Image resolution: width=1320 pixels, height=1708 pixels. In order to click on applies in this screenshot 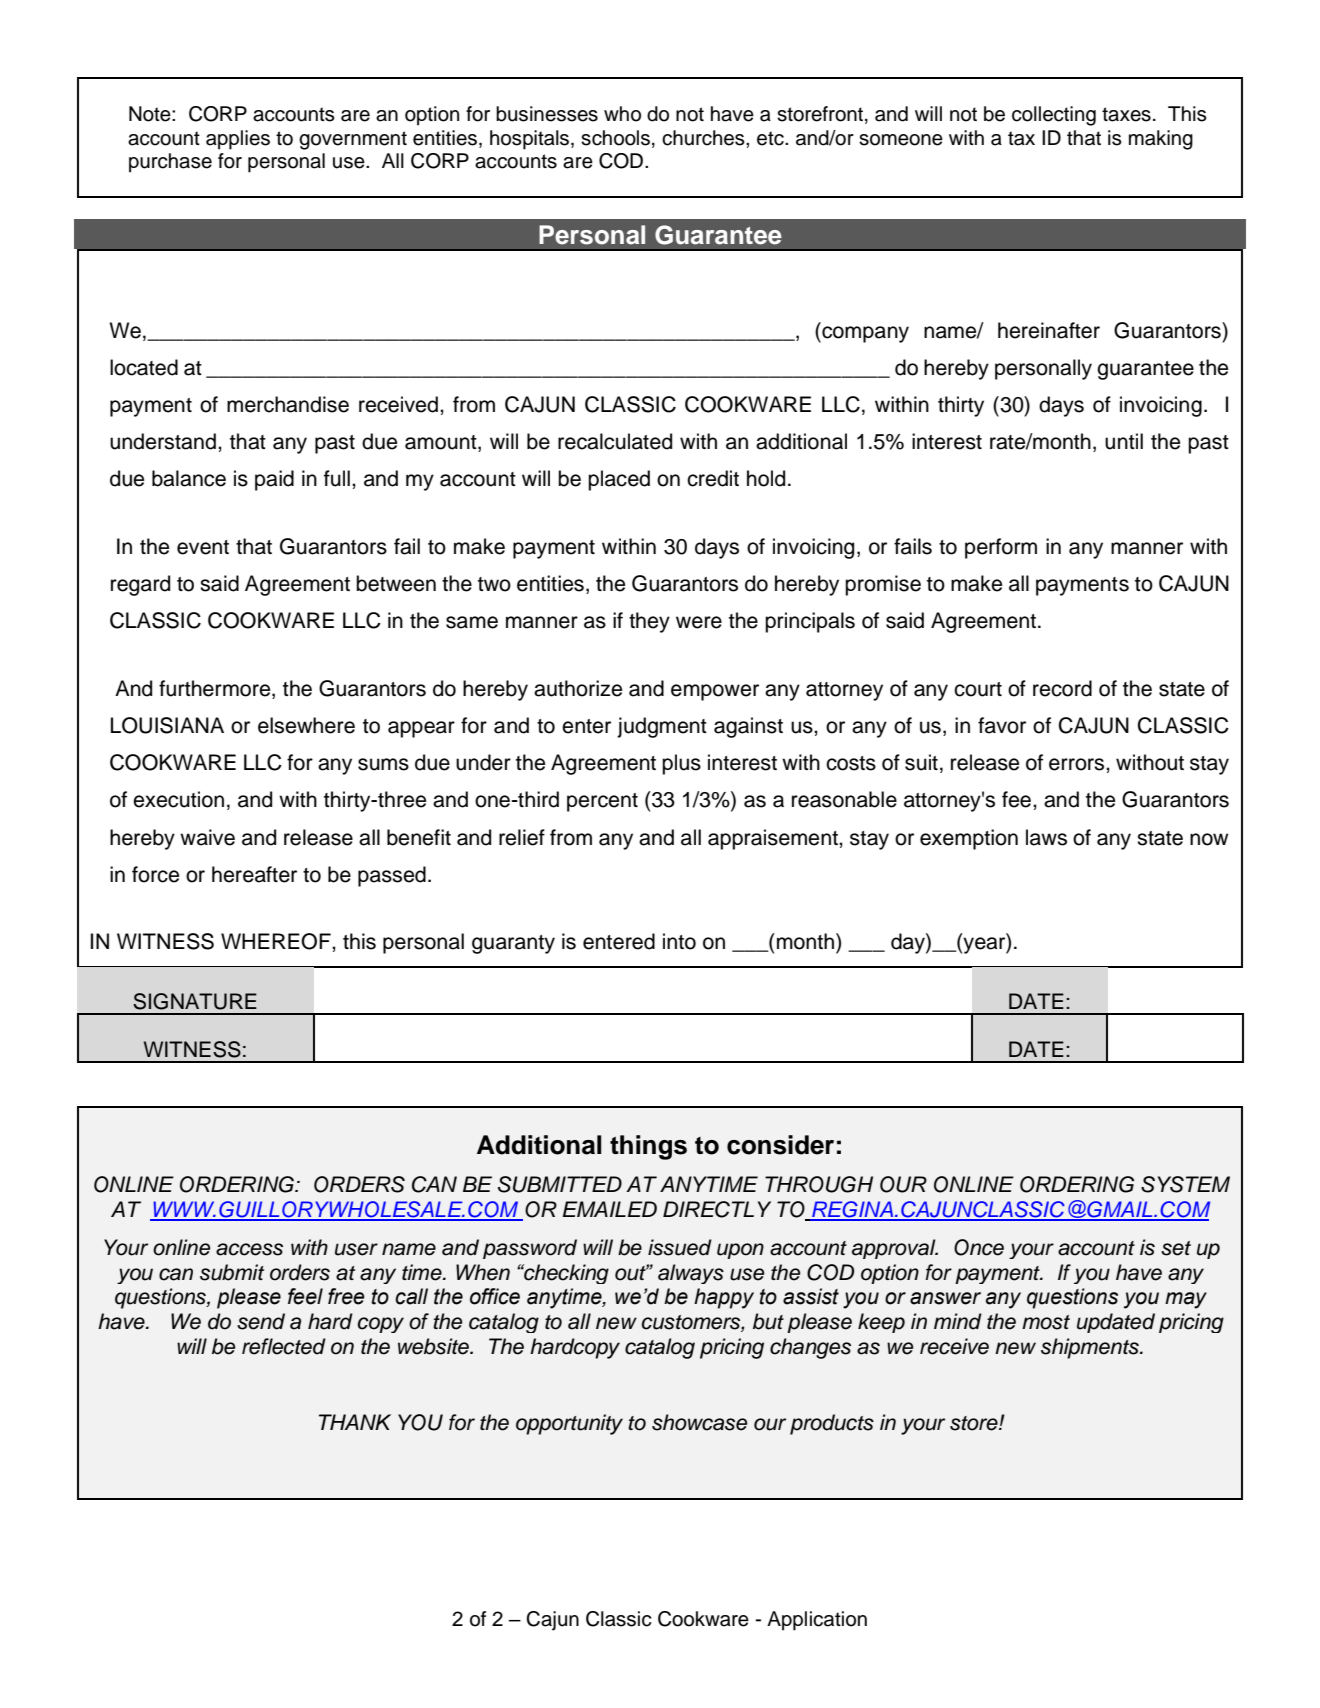, I will do `click(238, 140)`.
